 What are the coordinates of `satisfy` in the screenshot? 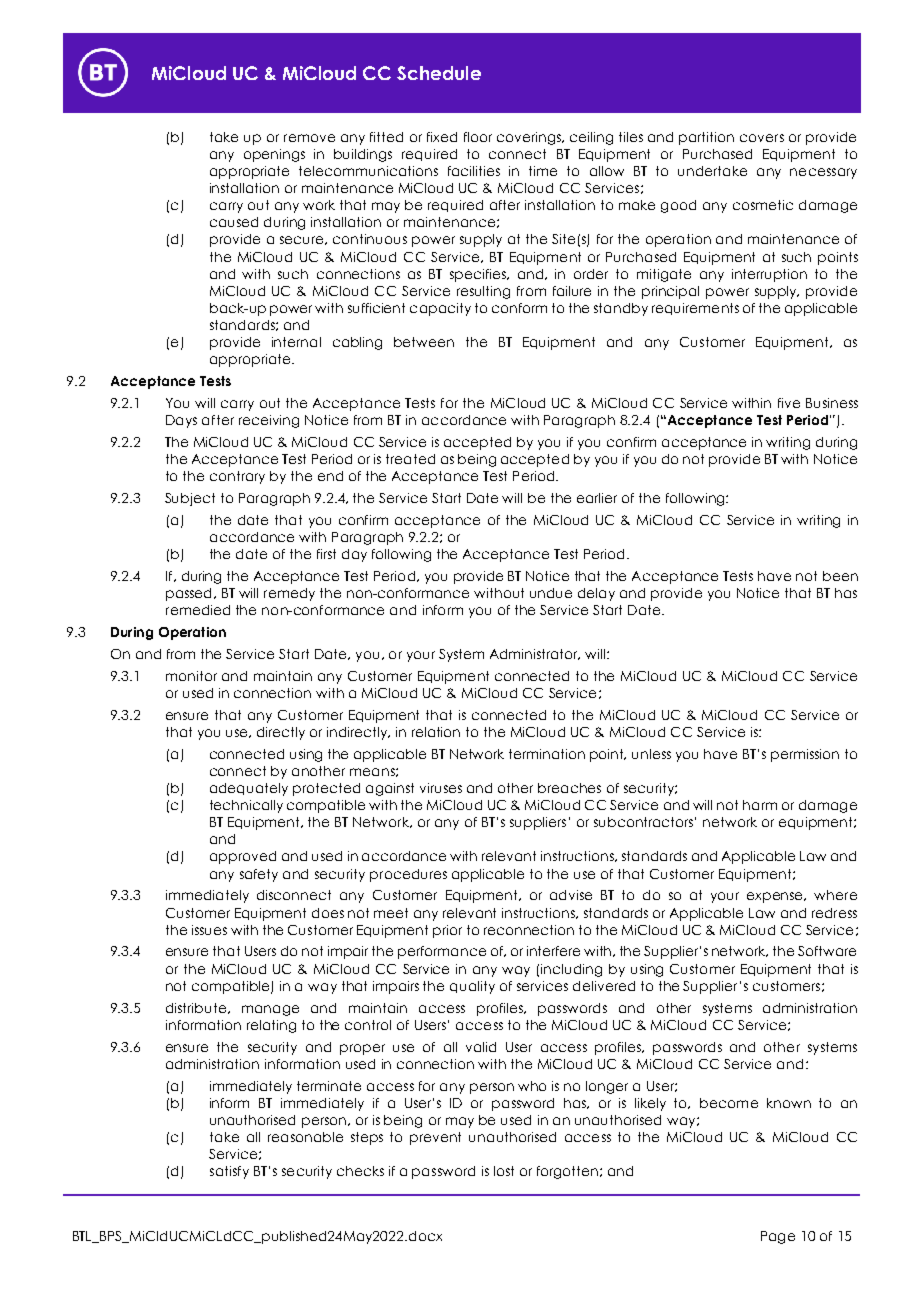 It's located at (229, 1172).
